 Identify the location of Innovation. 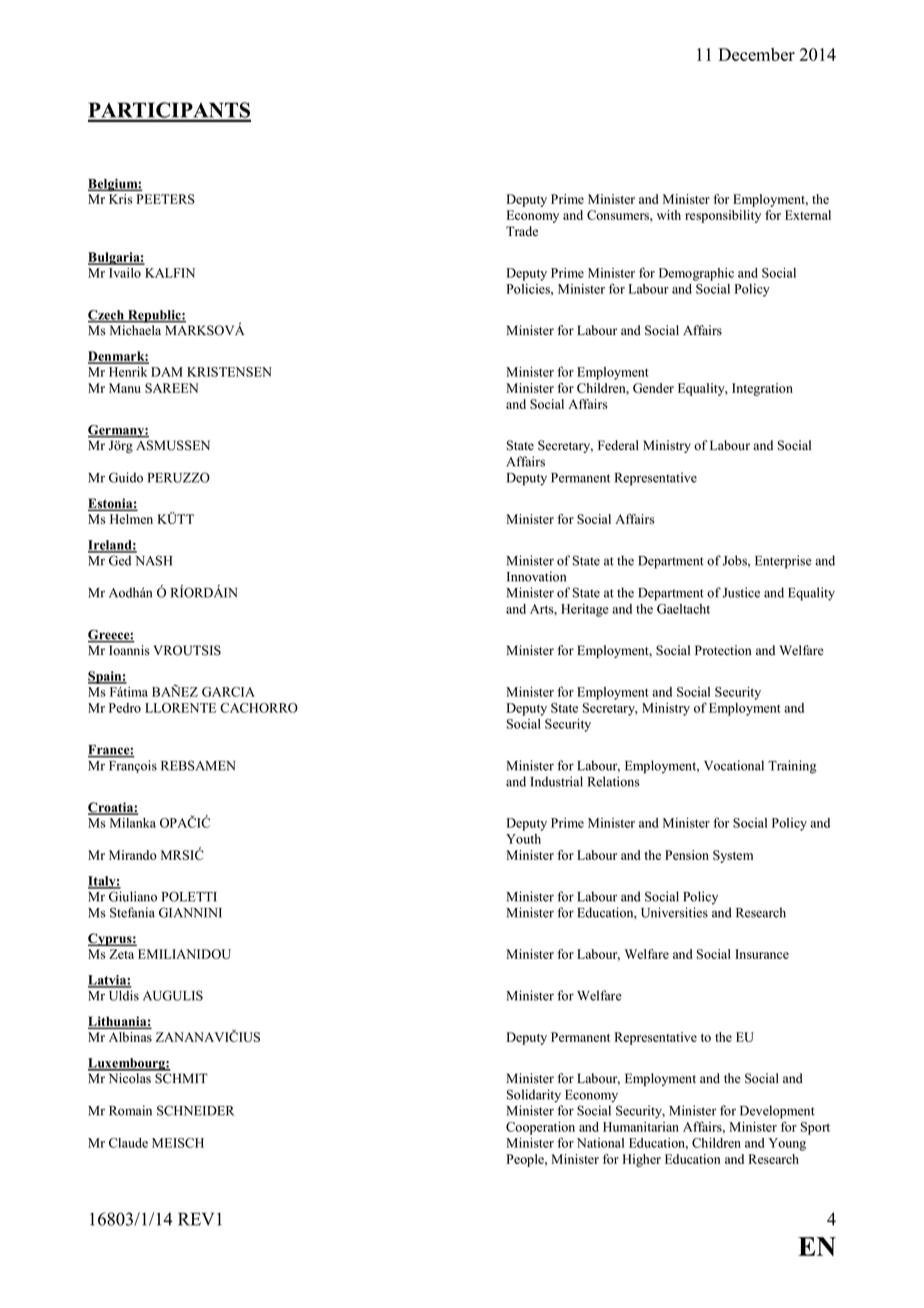
(536, 576).
